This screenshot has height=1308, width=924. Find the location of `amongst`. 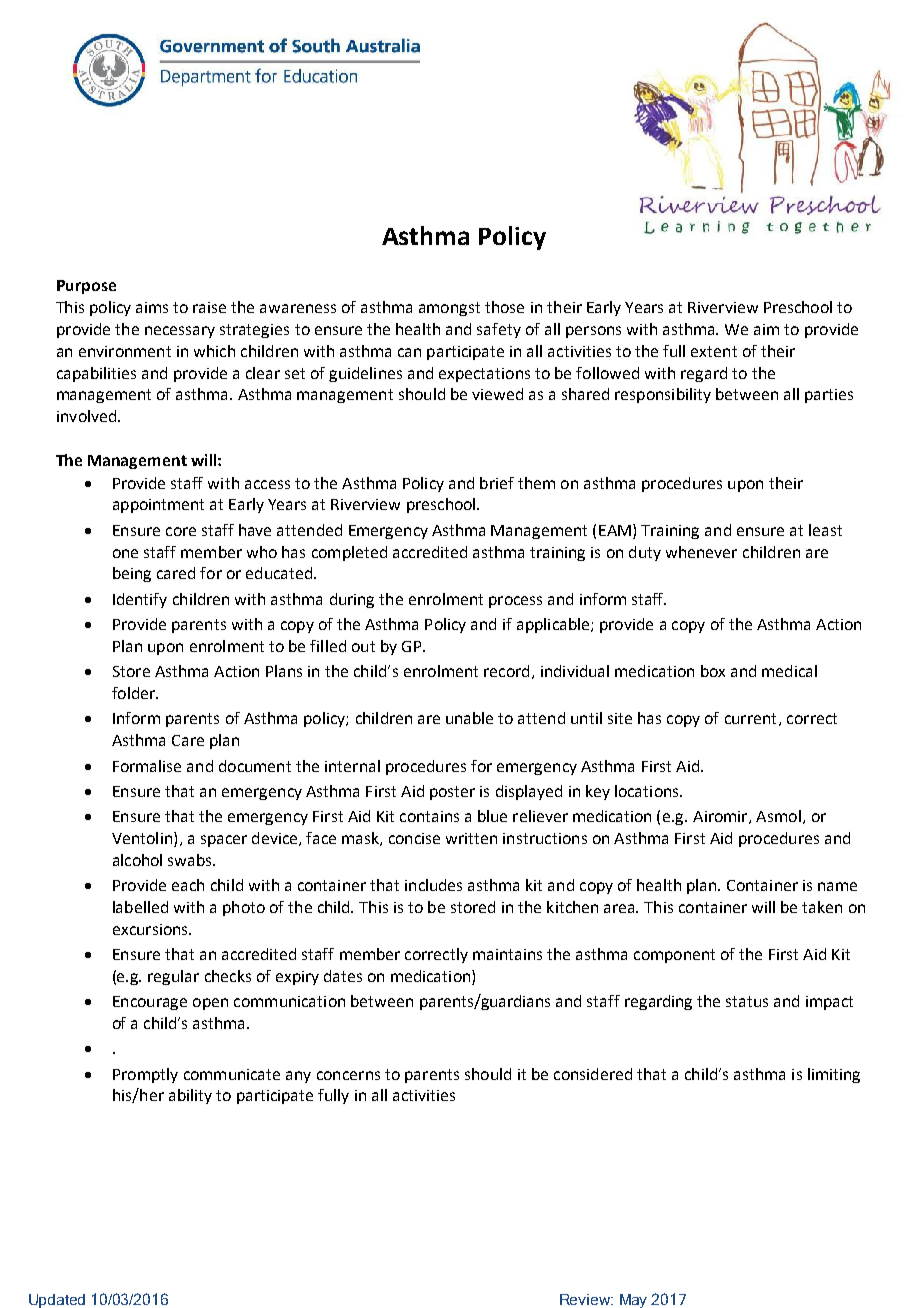

amongst is located at coordinates (449, 309).
